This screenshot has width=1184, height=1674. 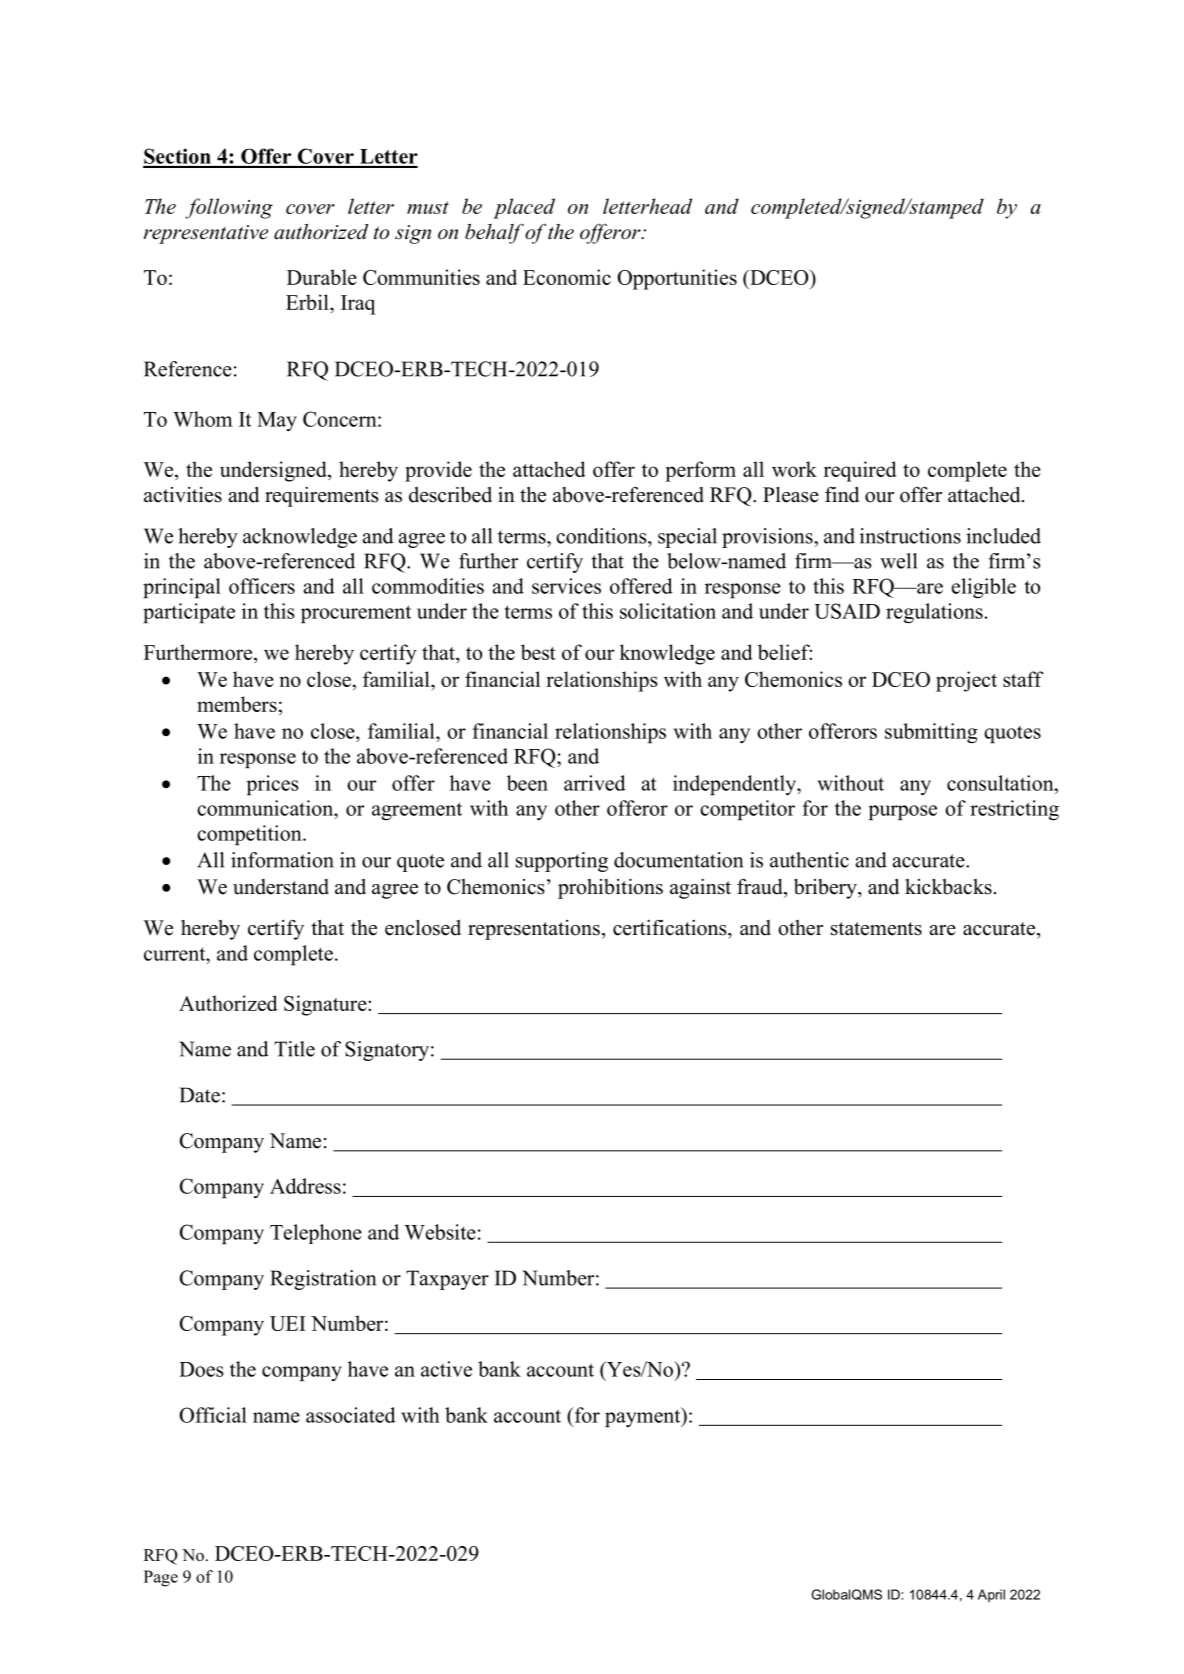 I want to click on Page, so click(x=161, y=1578).
